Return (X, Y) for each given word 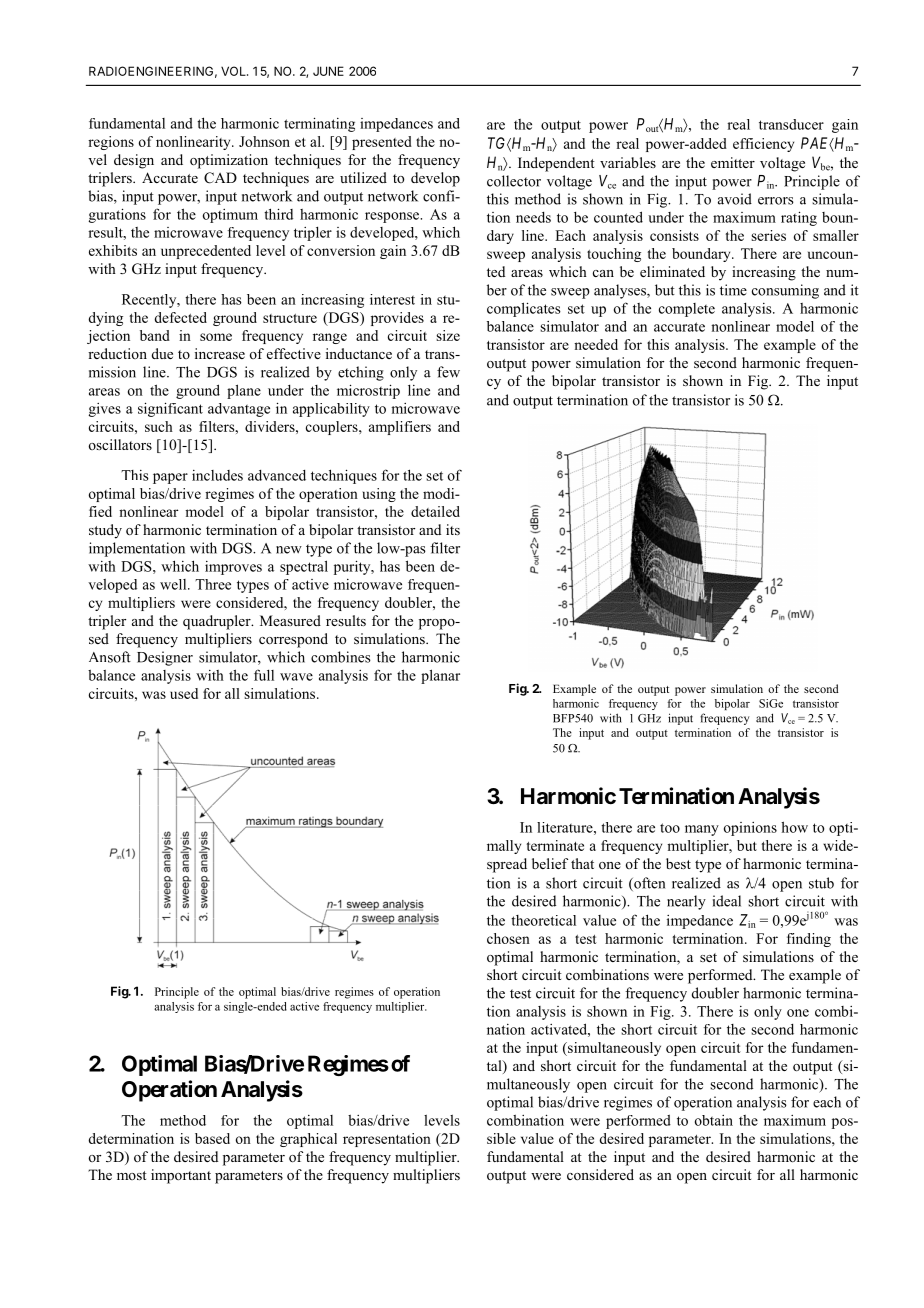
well (174, 584)
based (212, 1138)
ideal (727, 901)
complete (687, 310)
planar (440, 676)
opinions (750, 829)
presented (382, 143)
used (184, 693)
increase (220, 353)
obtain (714, 1120)
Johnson (264, 141)
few (448, 372)
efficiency (763, 145)
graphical (308, 1140)
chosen (508, 938)
